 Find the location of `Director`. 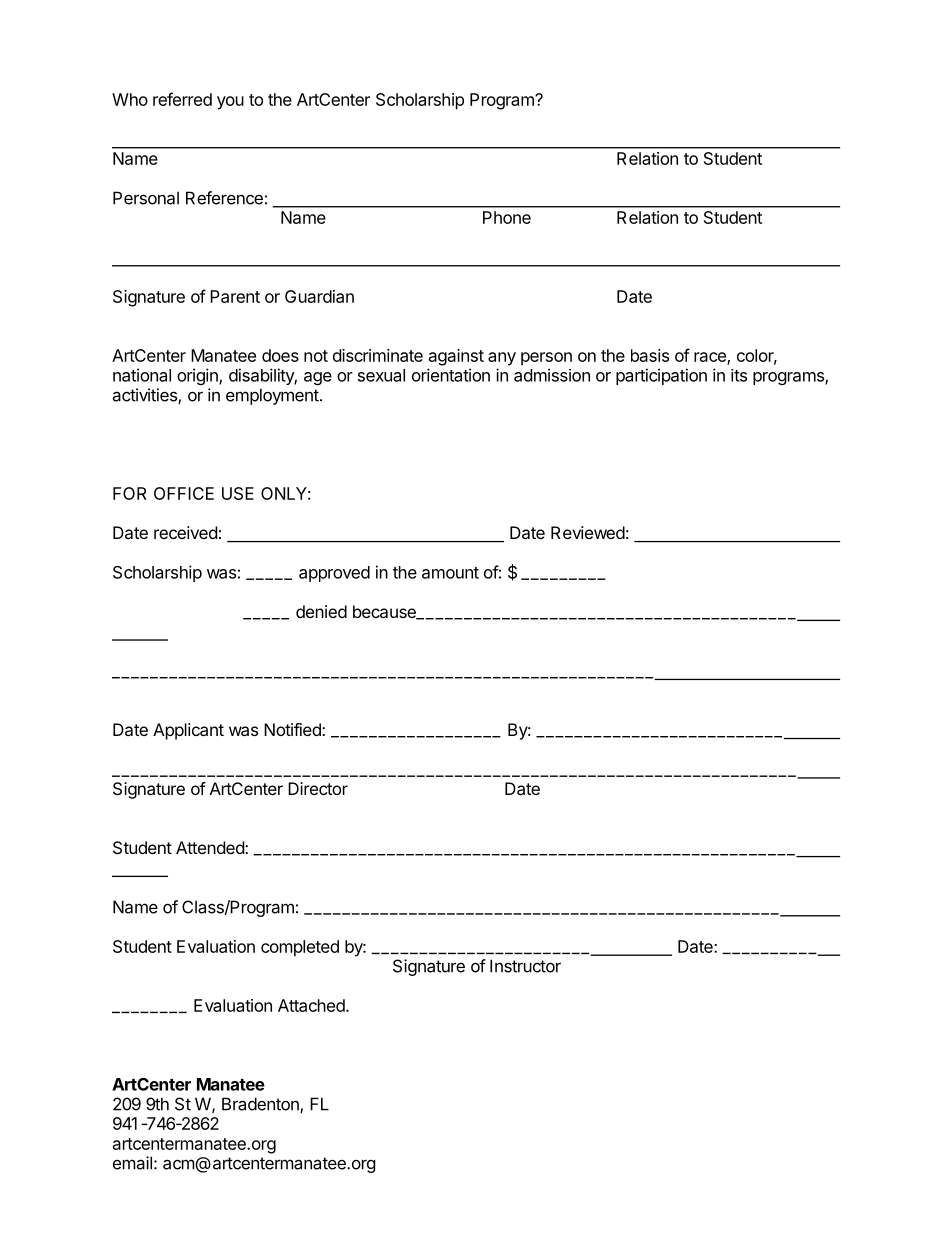

Director is located at coordinates (318, 788).
